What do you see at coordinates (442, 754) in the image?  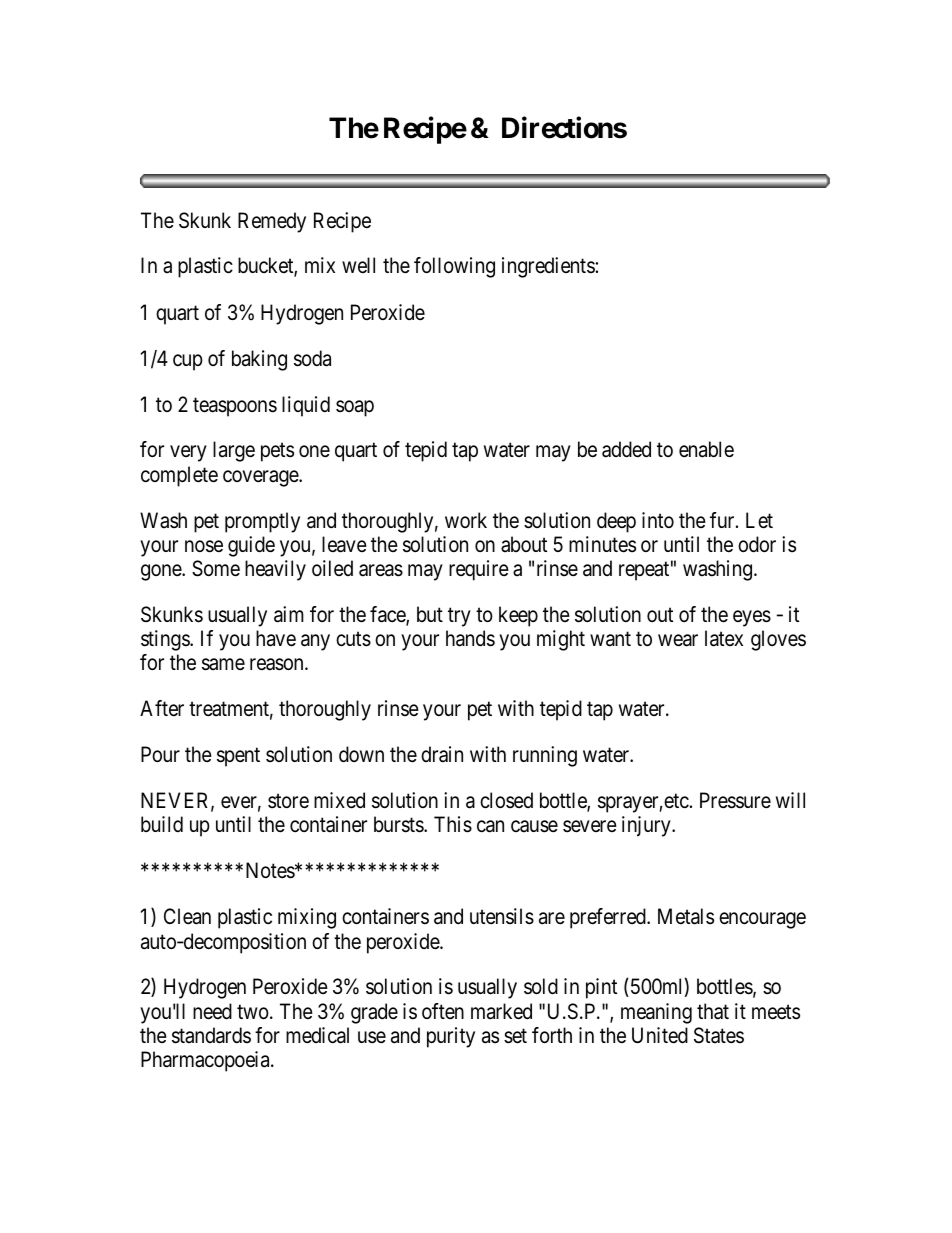 I see `drain` at bounding box center [442, 754].
